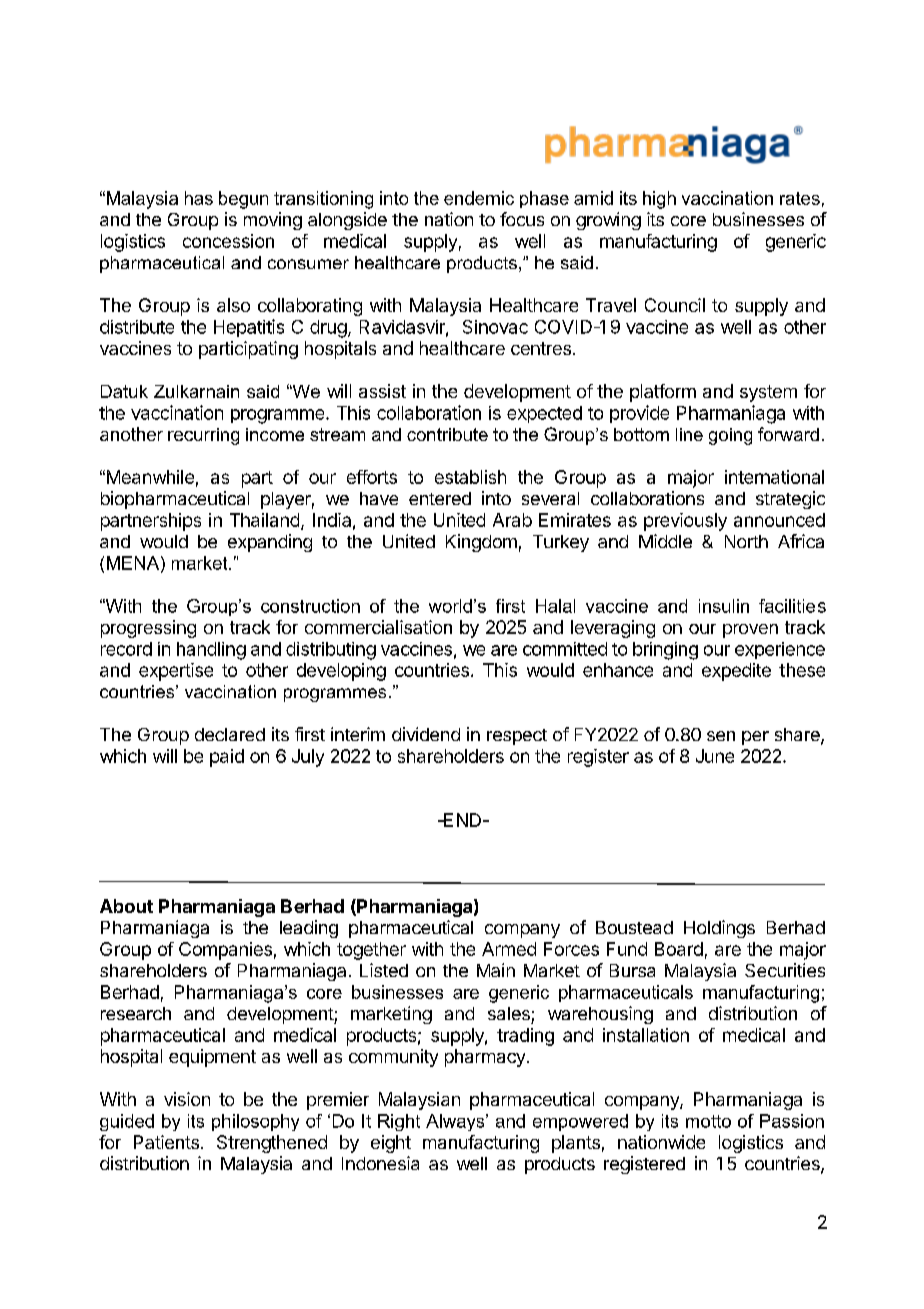  What do you see at coordinates (479, 198) in the screenshot?
I see `endemic` at bounding box center [479, 198].
